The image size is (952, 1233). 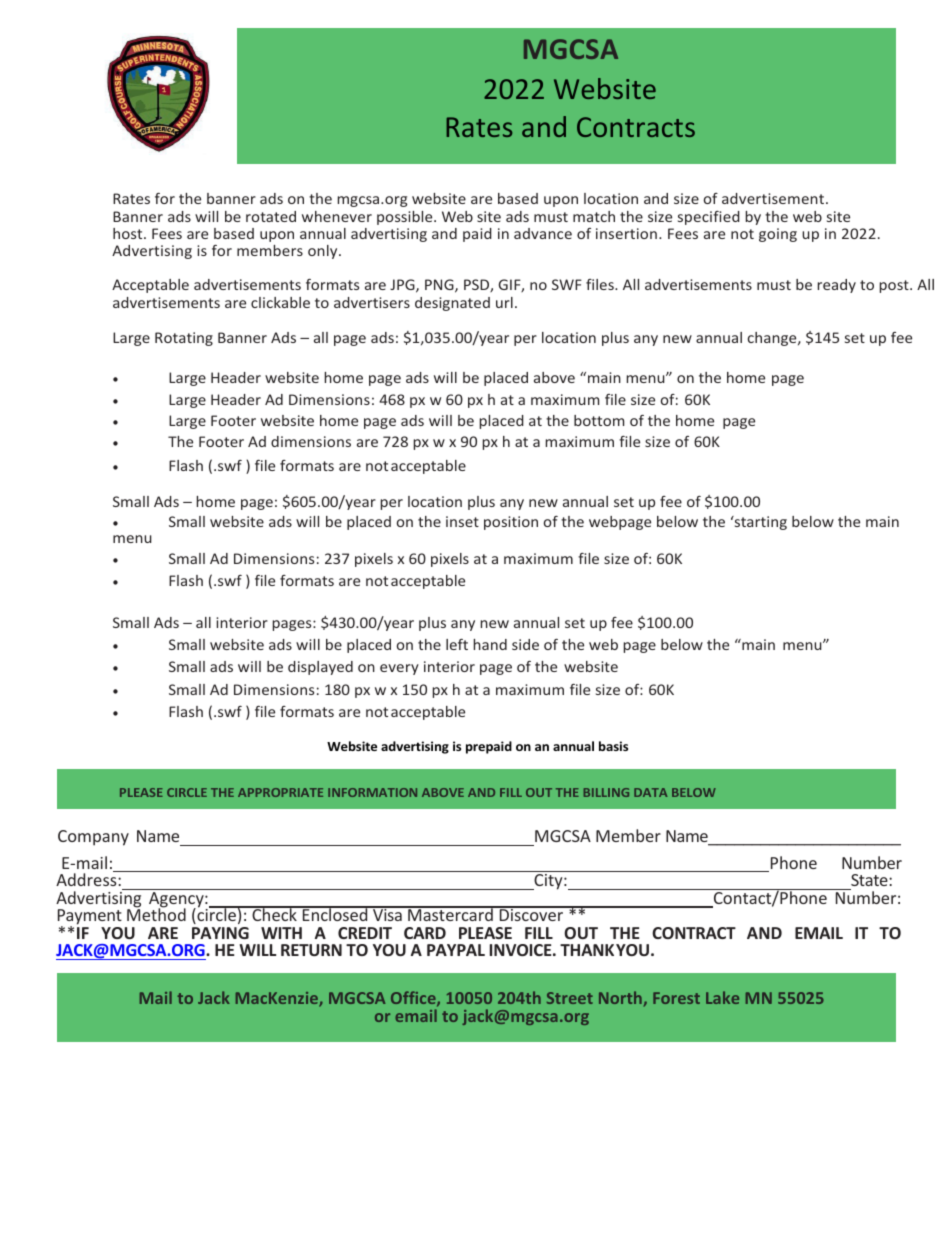 I want to click on displayed, so click(x=320, y=668).
